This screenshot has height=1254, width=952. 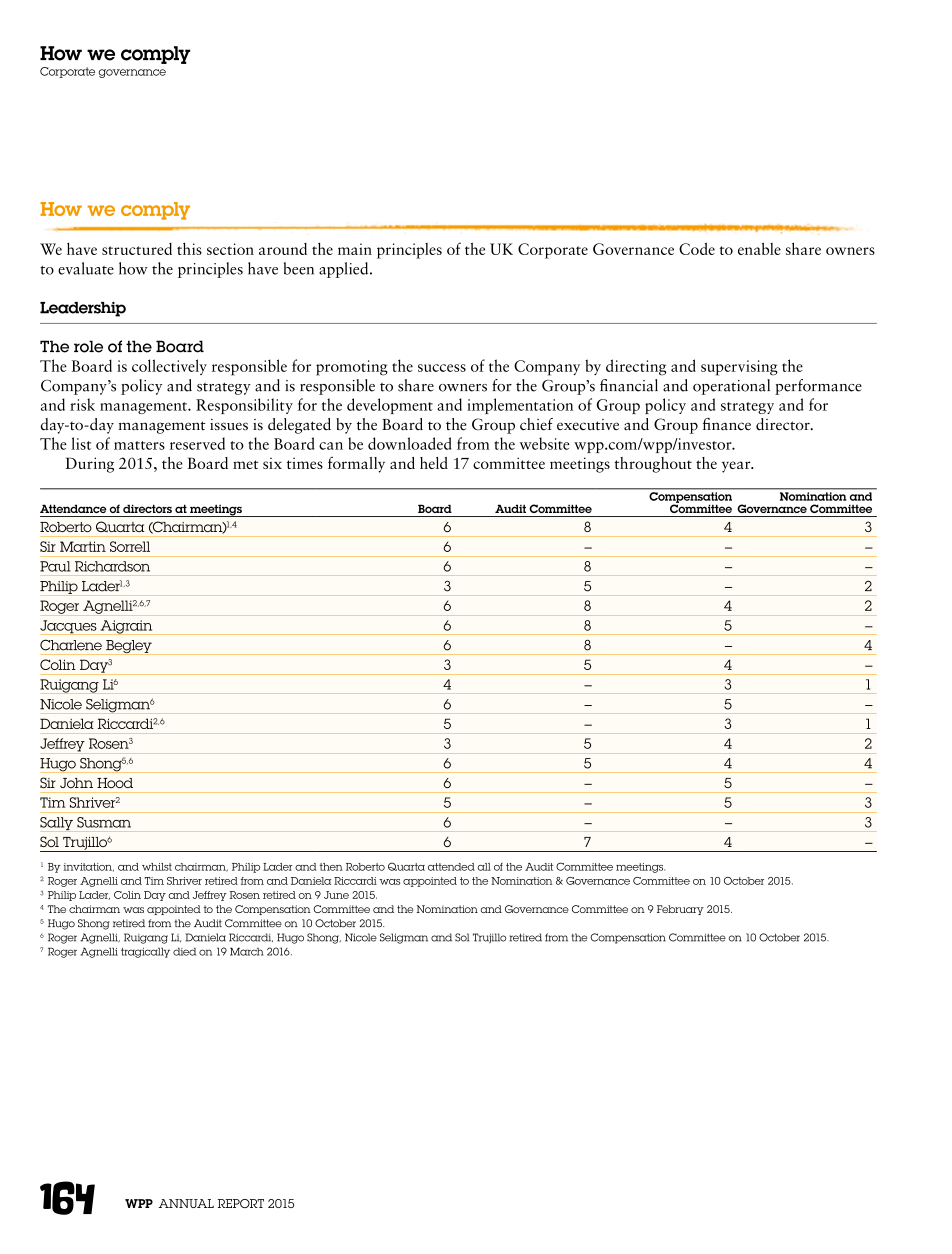 I want to click on structured, so click(x=137, y=249).
